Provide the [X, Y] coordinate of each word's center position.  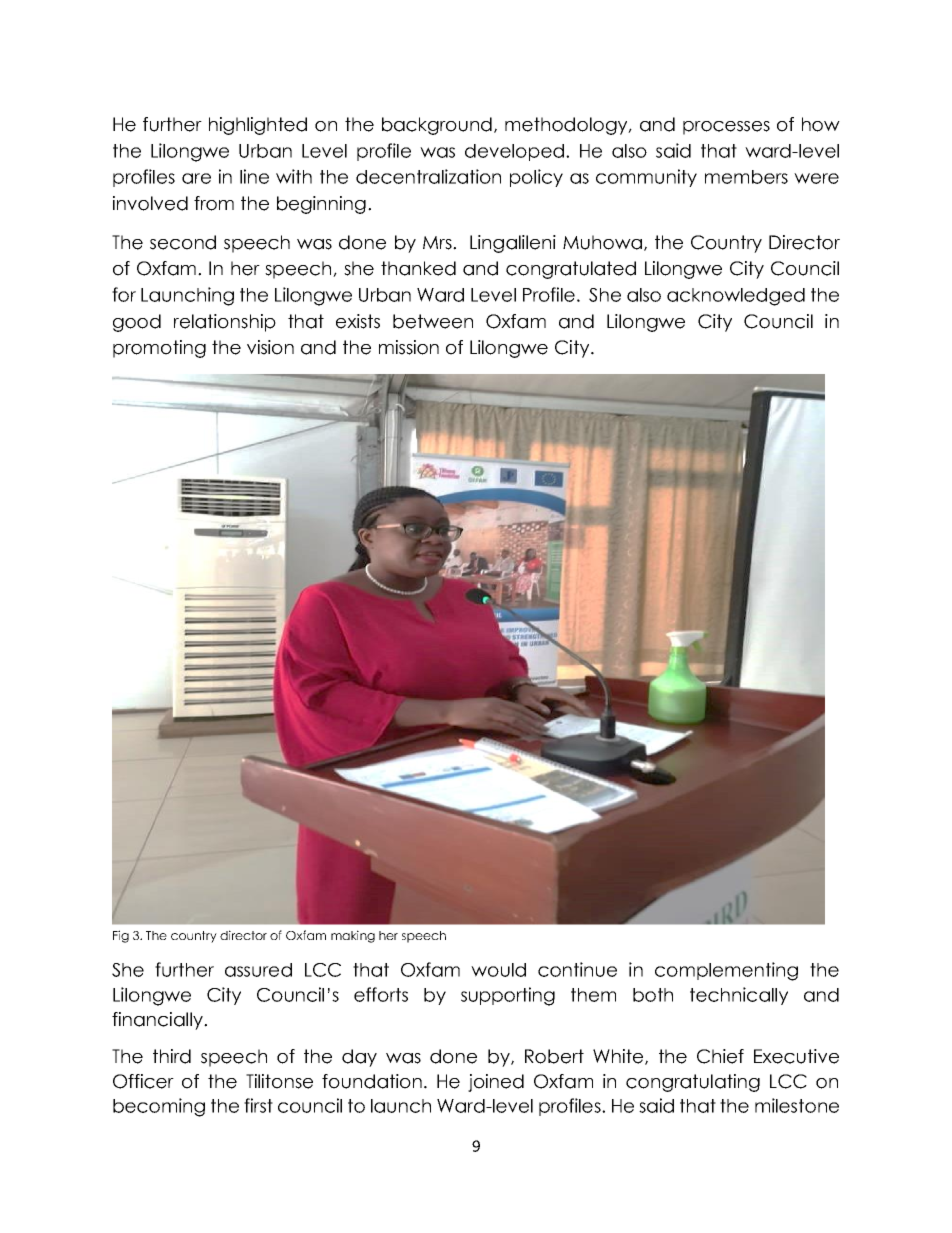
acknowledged [736, 297]
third [172, 1056]
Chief [720, 1056]
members [746, 177]
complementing [726, 971]
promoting [159, 349]
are [196, 178]
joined [496, 1083]
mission [409, 347]
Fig [121, 936]
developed [514, 152]
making [353, 936]
